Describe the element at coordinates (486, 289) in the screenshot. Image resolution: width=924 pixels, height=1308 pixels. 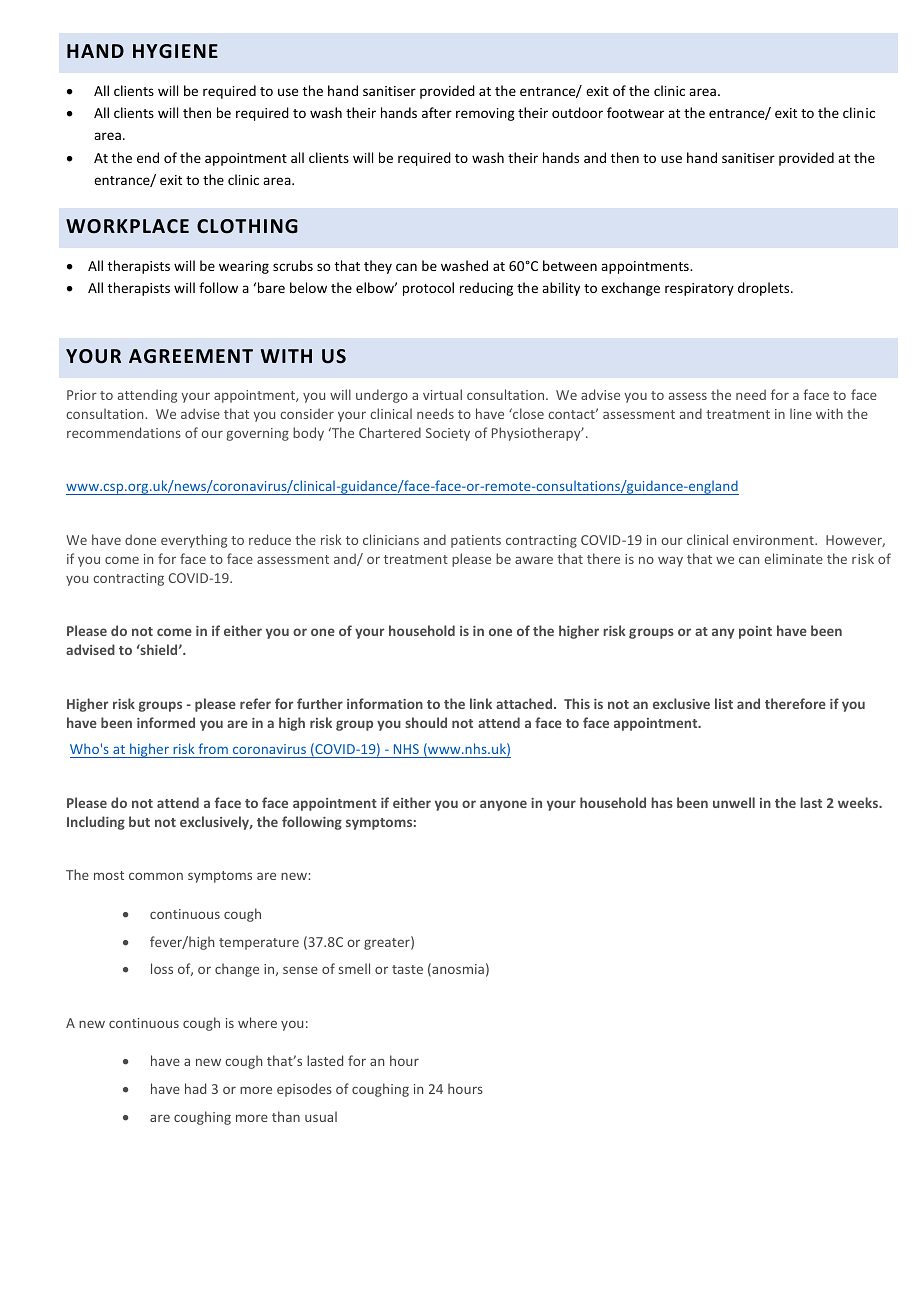
I see `reducing` at that location.
